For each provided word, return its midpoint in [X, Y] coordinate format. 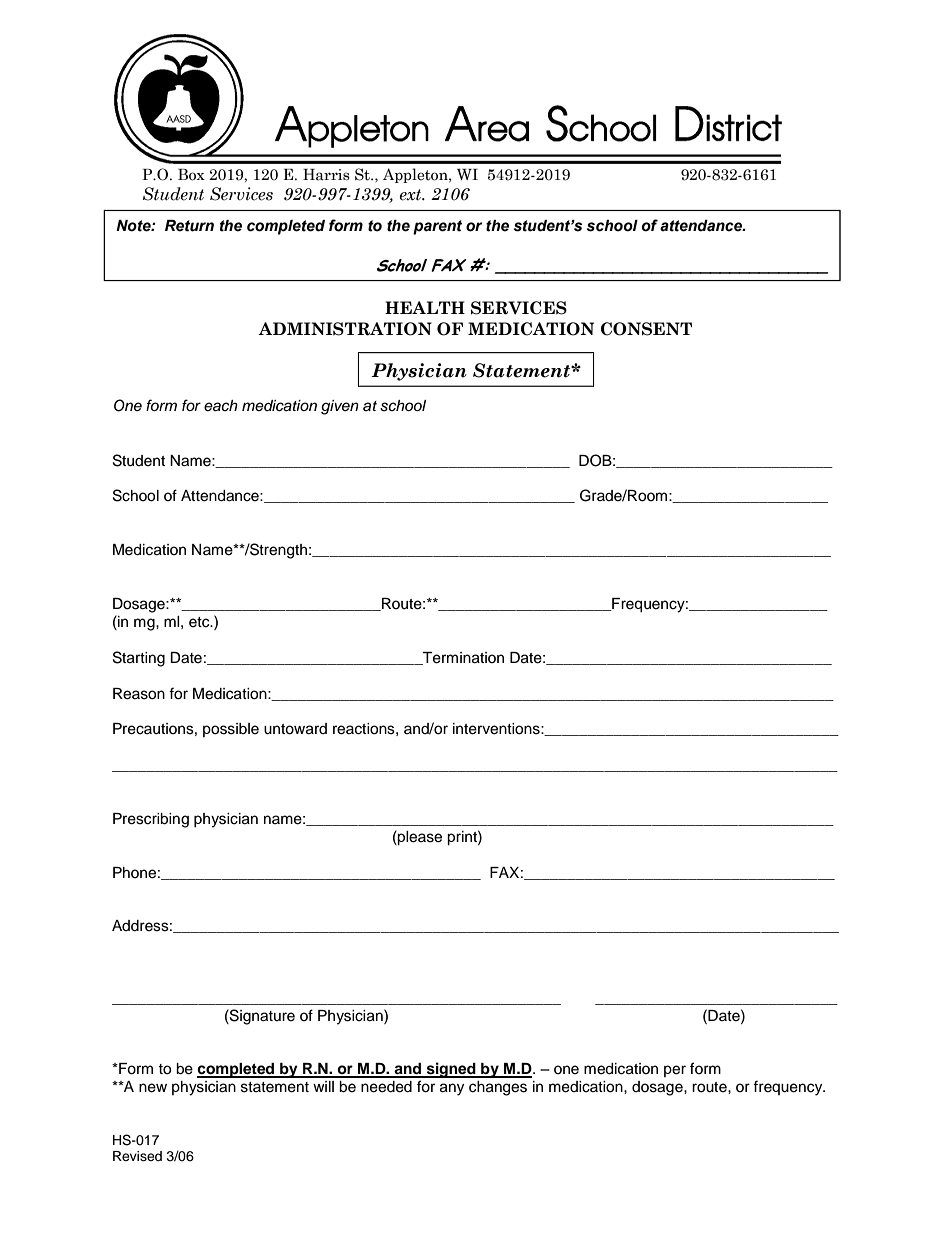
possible [231, 730]
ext [412, 195]
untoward [295, 729]
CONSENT [646, 329]
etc [200, 622]
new [153, 1088]
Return [189, 226]
